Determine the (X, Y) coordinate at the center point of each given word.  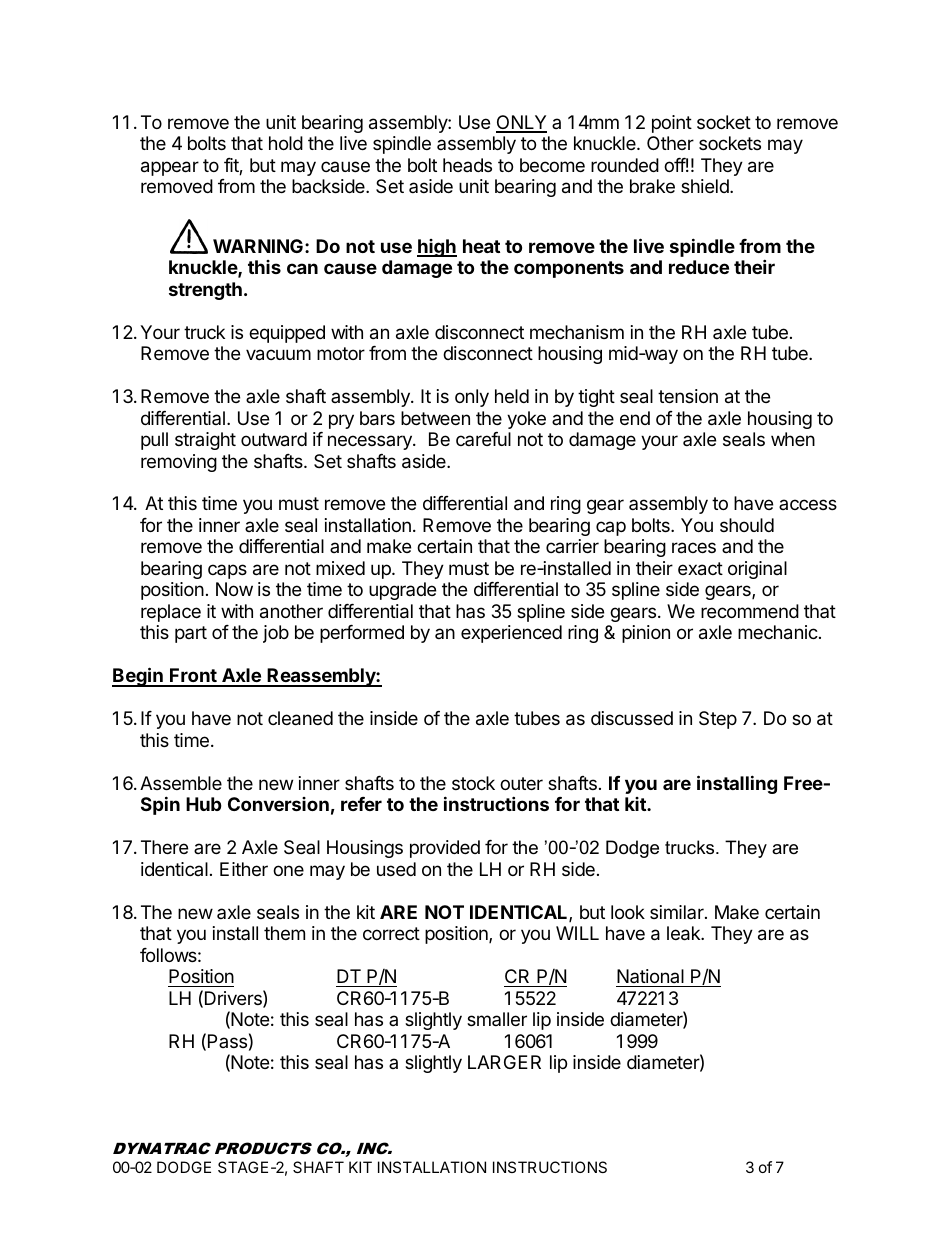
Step (718, 720)
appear (170, 168)
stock (473, 783)
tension (688, 396)
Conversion (278, 804)
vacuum (278, 355)
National (650, 976)
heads (467, 165)
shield (706, 186)
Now (234, 589)
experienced (511, 634)
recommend (750, 611)
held (512, 396)
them (284, 933)
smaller (497, 1019)
